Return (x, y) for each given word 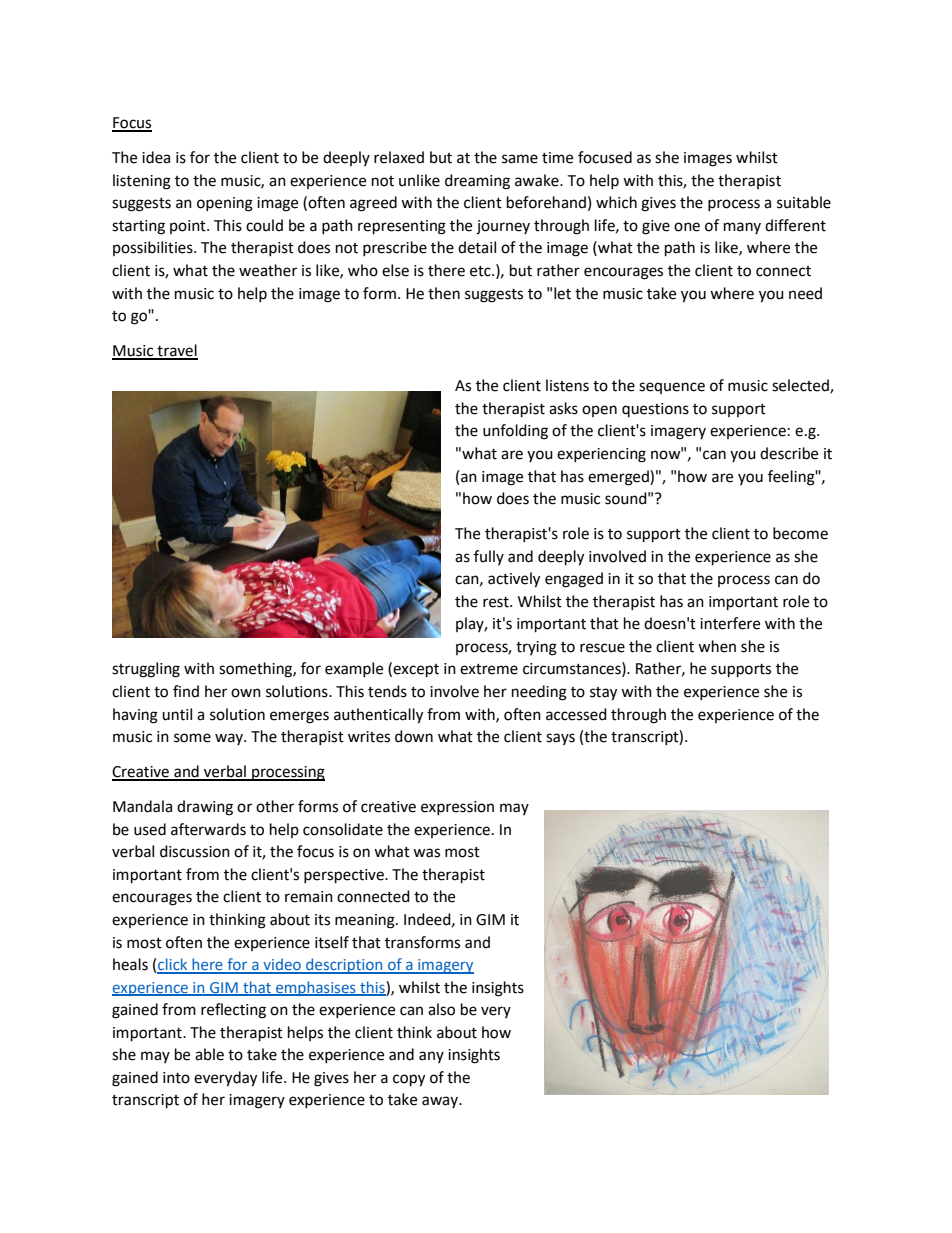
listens (567, 385)
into (176, 1078)
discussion (195, 851)
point (189, 227)
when (717, 646)
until (177, 714)
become (800, 533)
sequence (672, 388)
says (560, 739)
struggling (146, 670)
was (426, 853)
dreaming (477, 182)
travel (176, 351)
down (414, 736)
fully (489, 557)
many (742, 228)
